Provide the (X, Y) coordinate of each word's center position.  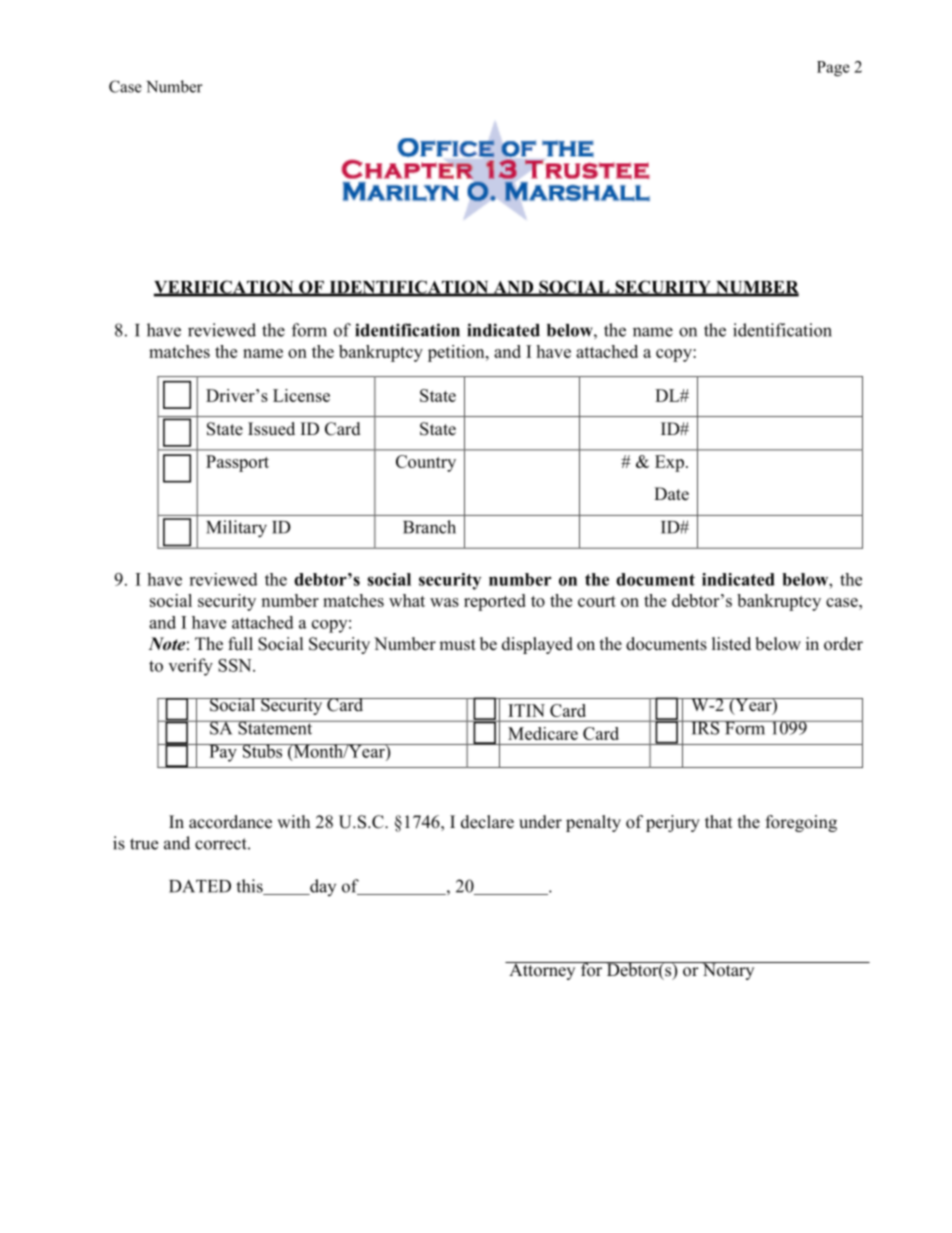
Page (833, 68)
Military (236, 529)
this (250, 887)
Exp (669, 463)
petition (457, 353)
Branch (429, 527)
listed (731, 644)
